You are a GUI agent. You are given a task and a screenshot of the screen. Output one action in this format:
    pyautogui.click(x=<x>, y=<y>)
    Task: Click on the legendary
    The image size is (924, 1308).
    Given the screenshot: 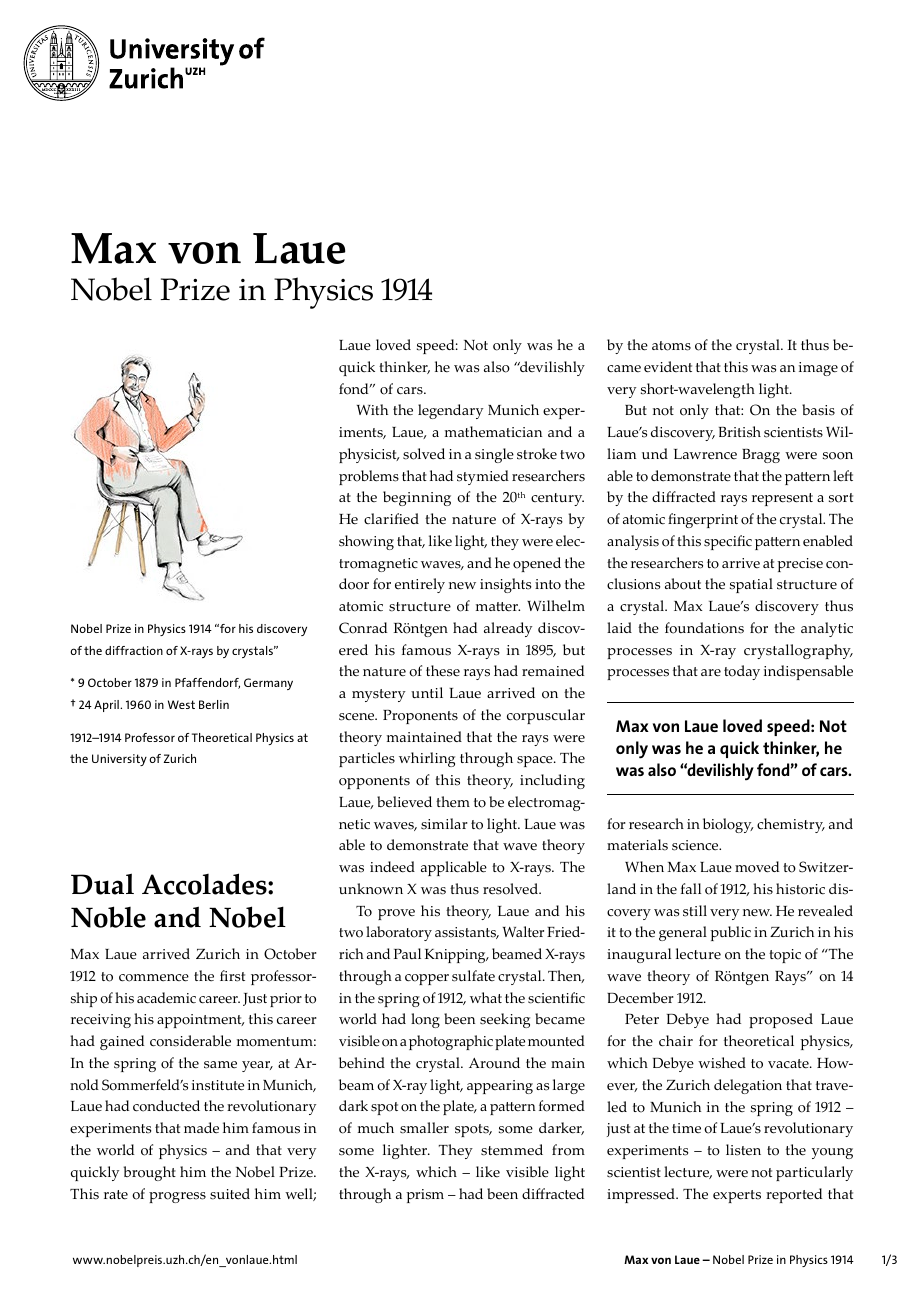 What is the action you would take?
    pyautogui.click(x=450, y=411)
